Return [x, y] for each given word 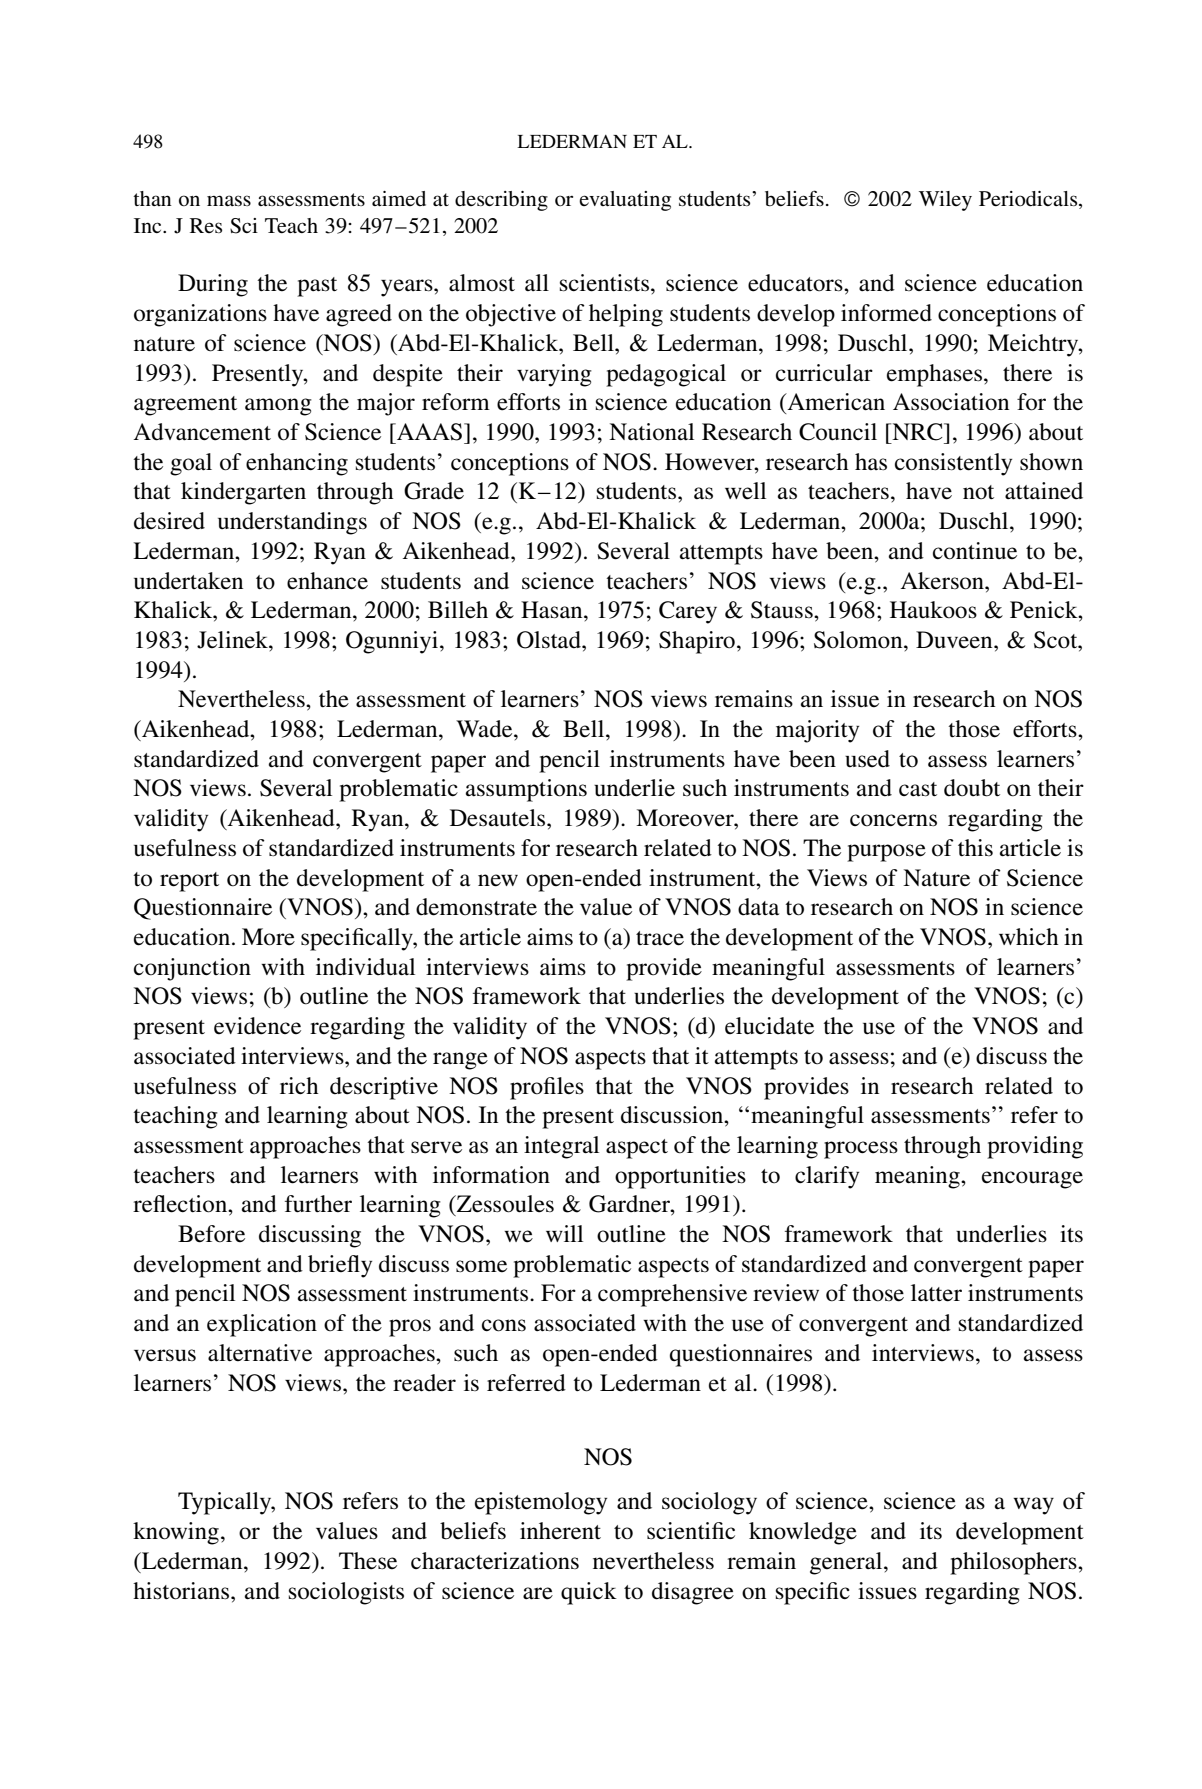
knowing [176, 1533]
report [189, 882]
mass [229, 200]
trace [660, 938]
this [975, 847]
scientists [604, 283]
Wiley [945, 201]
